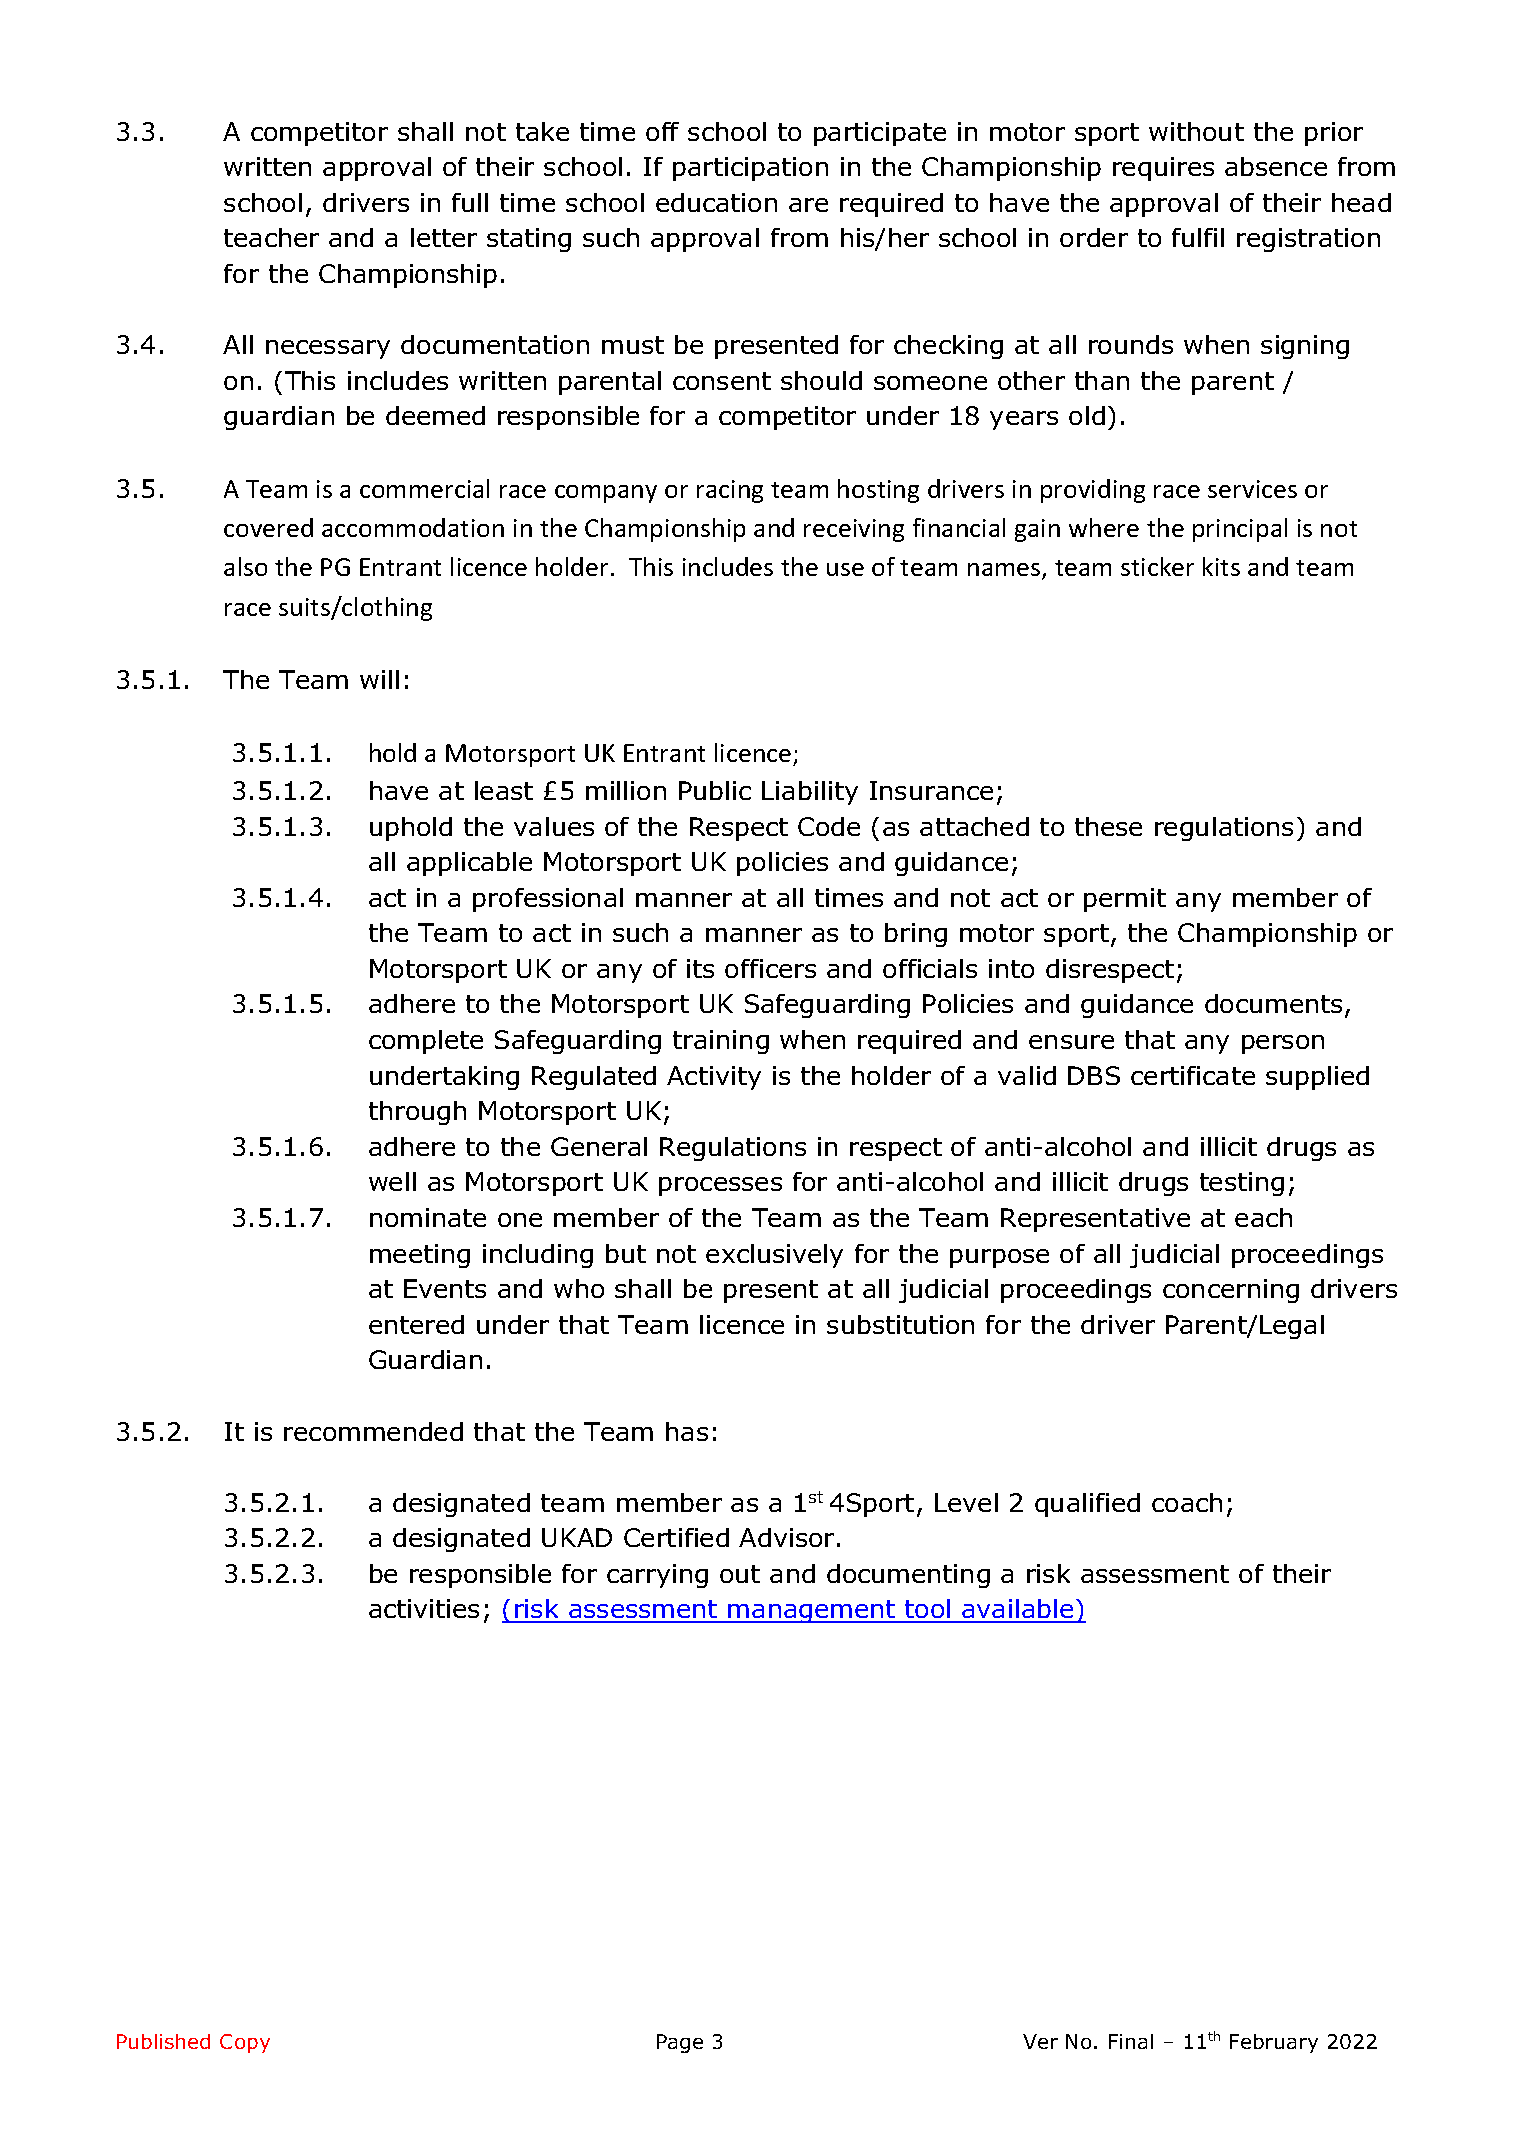 The width and height of the screenshot is (1515, 2144). Describe the element at coordinates (379, 679) in the screenshot. I see `will` at that location.
